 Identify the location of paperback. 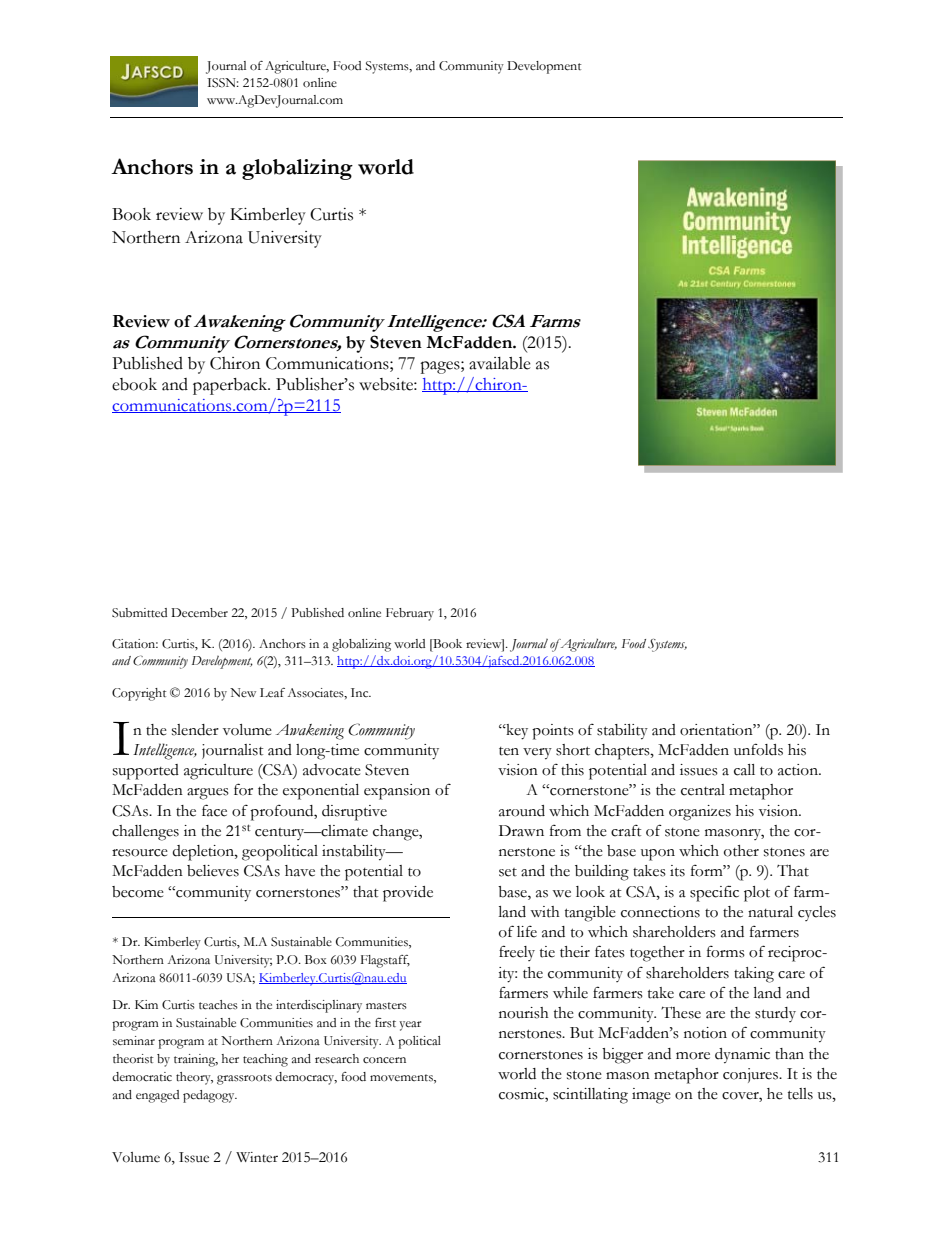
(231, 386).
